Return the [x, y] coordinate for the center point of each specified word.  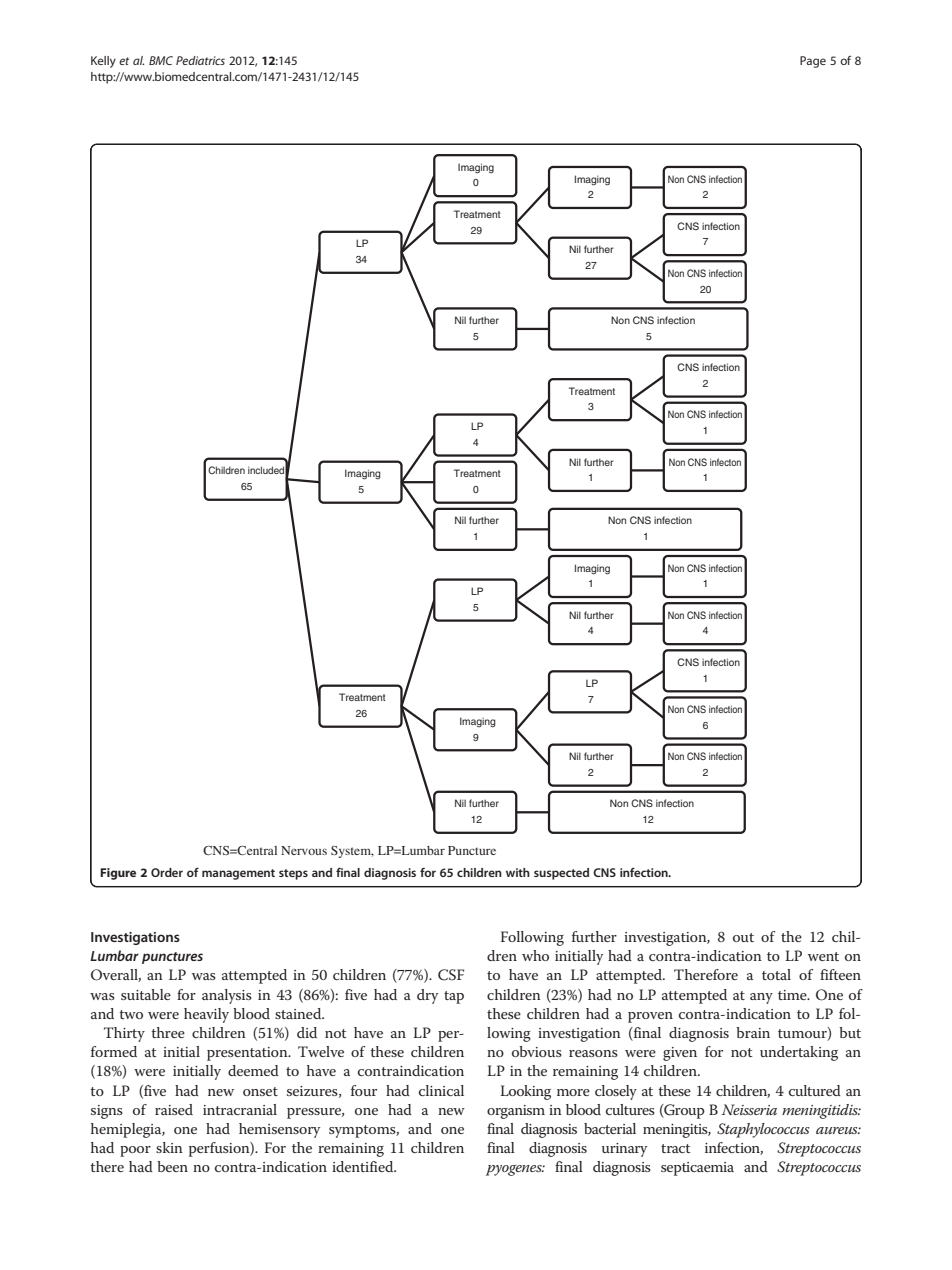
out [743, 937]
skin [169, 1147]
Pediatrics [200, 60]
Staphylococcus [763, 1130]
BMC [161, 60]
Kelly [103, 62]
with [518, 872]
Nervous [304, 850]
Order [167, 872]
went [823, 956]
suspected [561, 874]
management [238, 874]
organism [516, 1112]
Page [813, 62]
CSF [451, 975]
